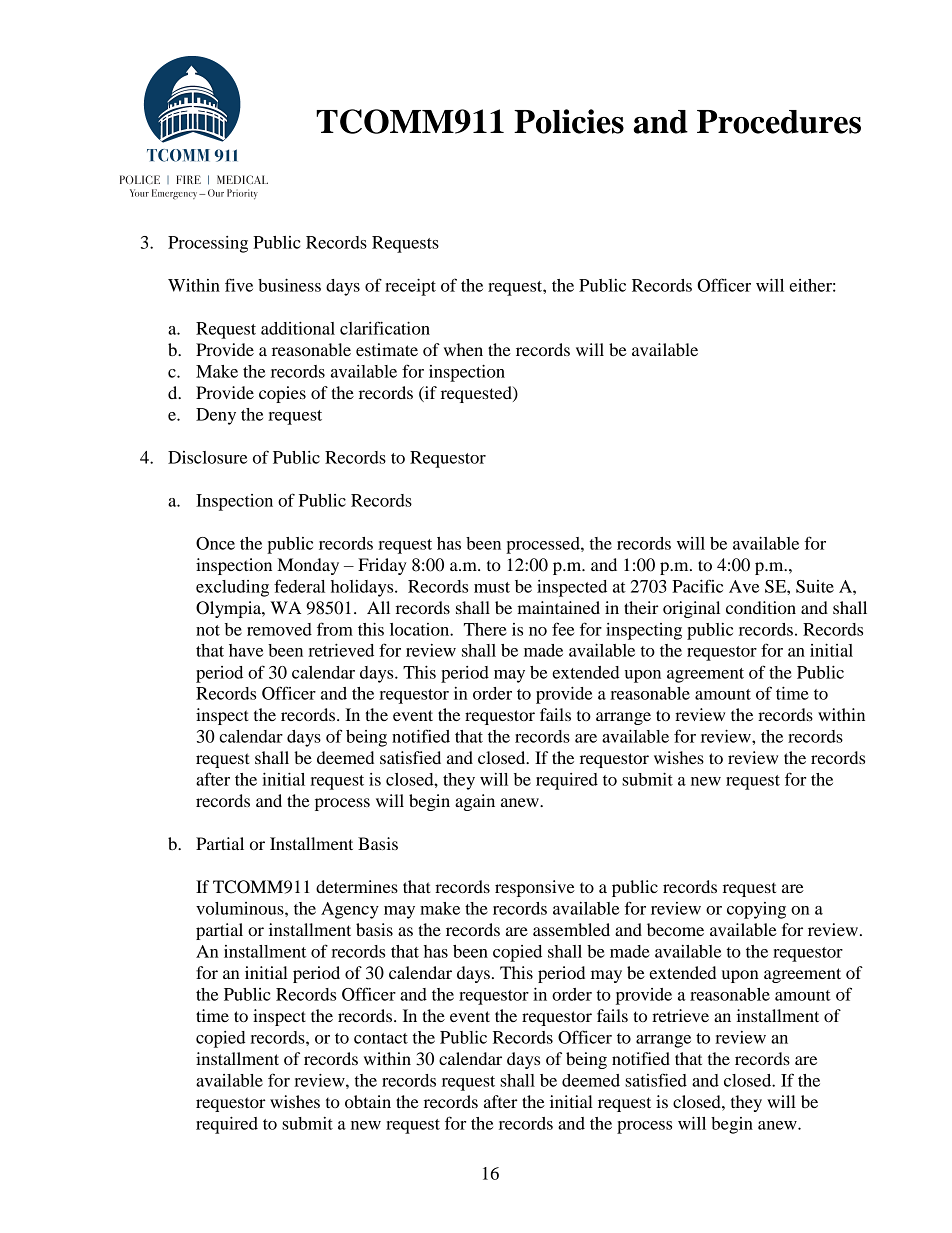  What do you see at coordinates (241, 908) in the screenshot?
I see `voluminous` at bounding box center [241, 908].
